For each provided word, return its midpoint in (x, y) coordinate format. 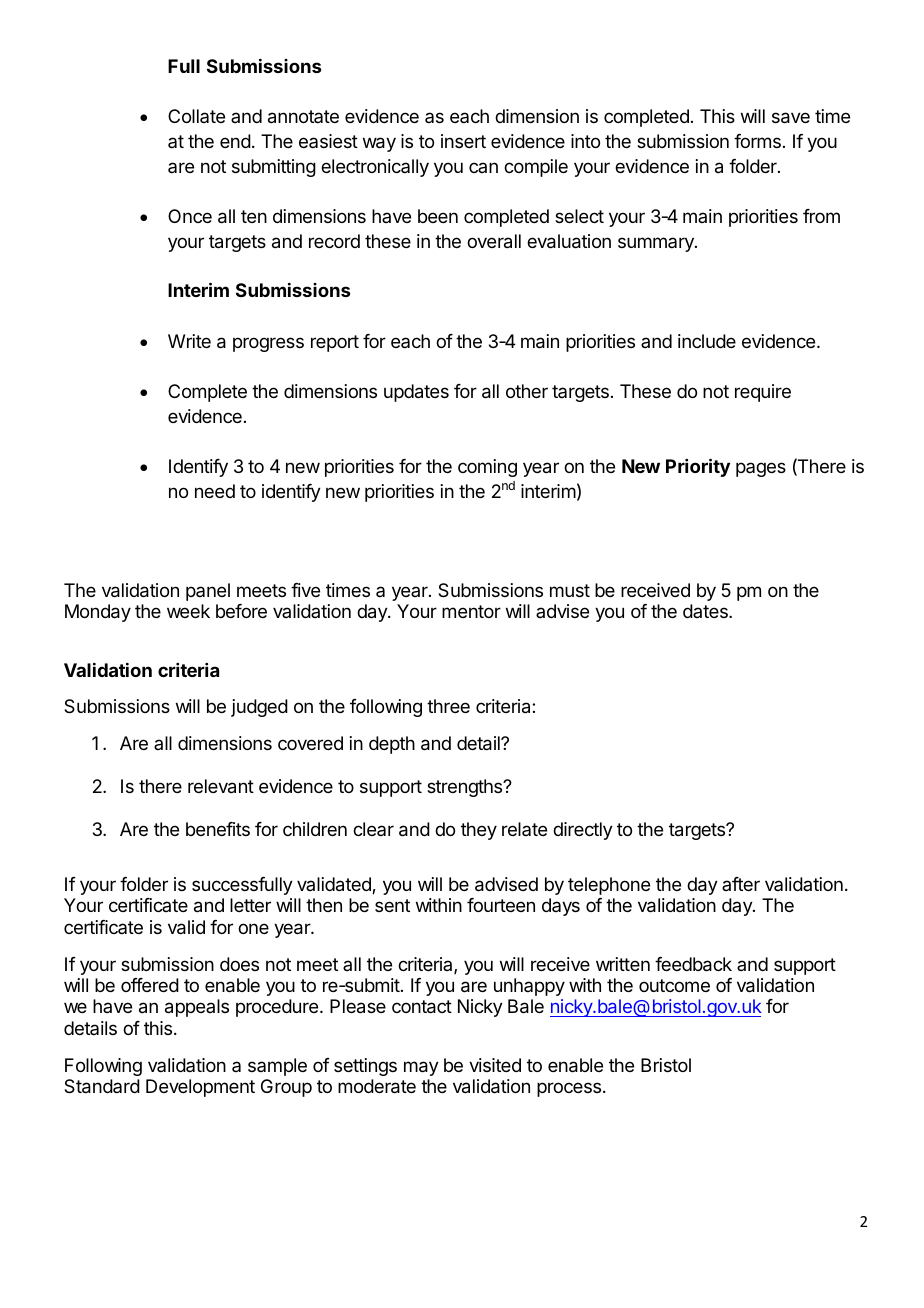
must (570, 590)
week (188, 611)
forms (757, 141)
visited (495, 1065)
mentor (471, 611)
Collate (196, 116)
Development (200, 1088)
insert (463, 141)
